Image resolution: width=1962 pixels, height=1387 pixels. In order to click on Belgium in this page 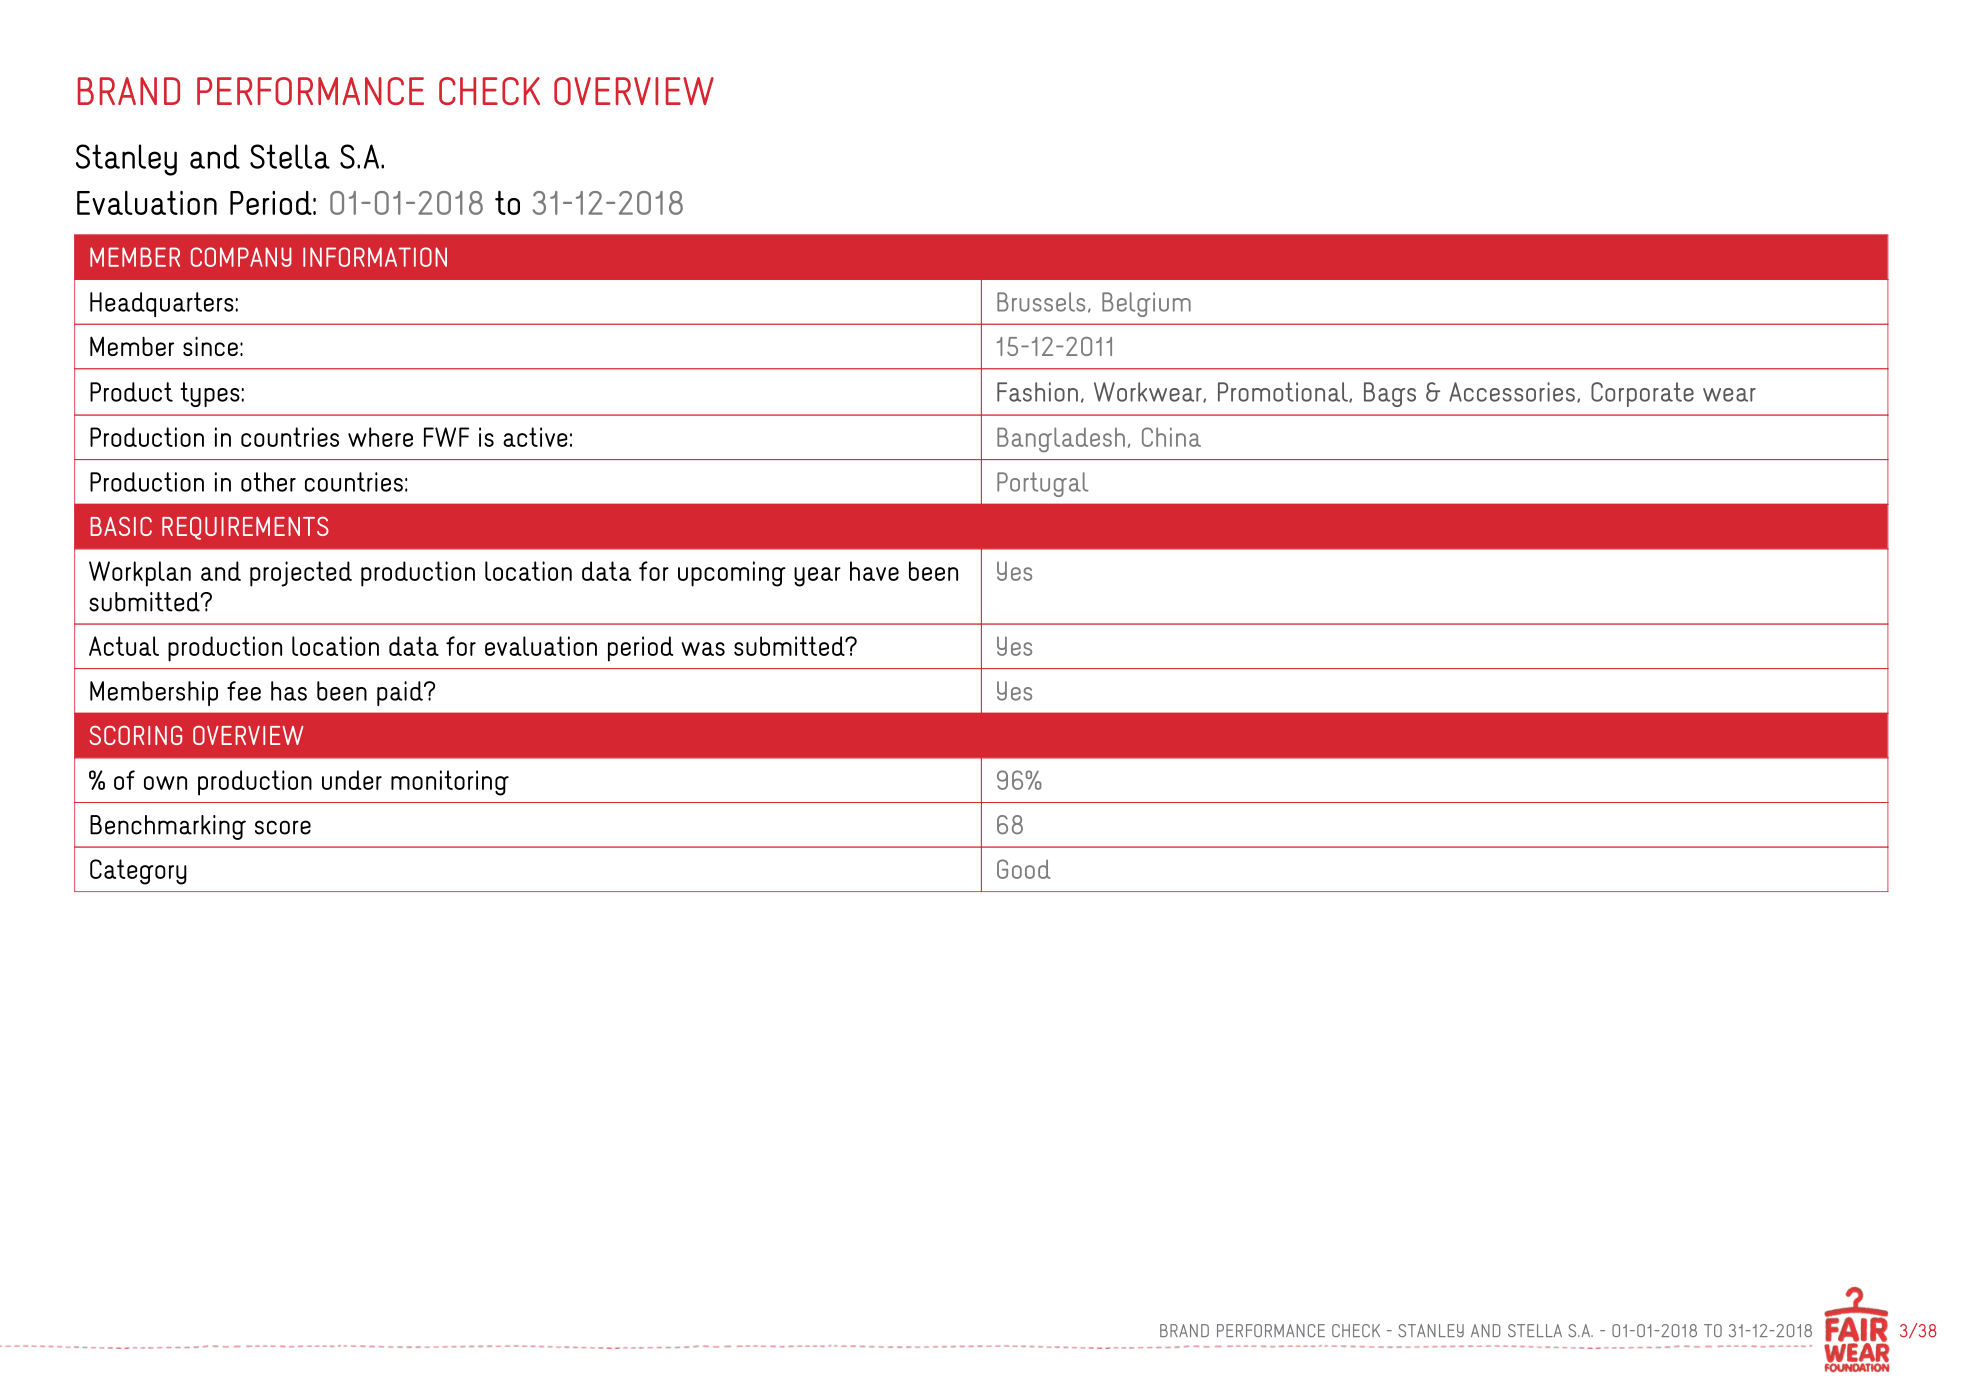, I will do `click(1146, 304)`.
